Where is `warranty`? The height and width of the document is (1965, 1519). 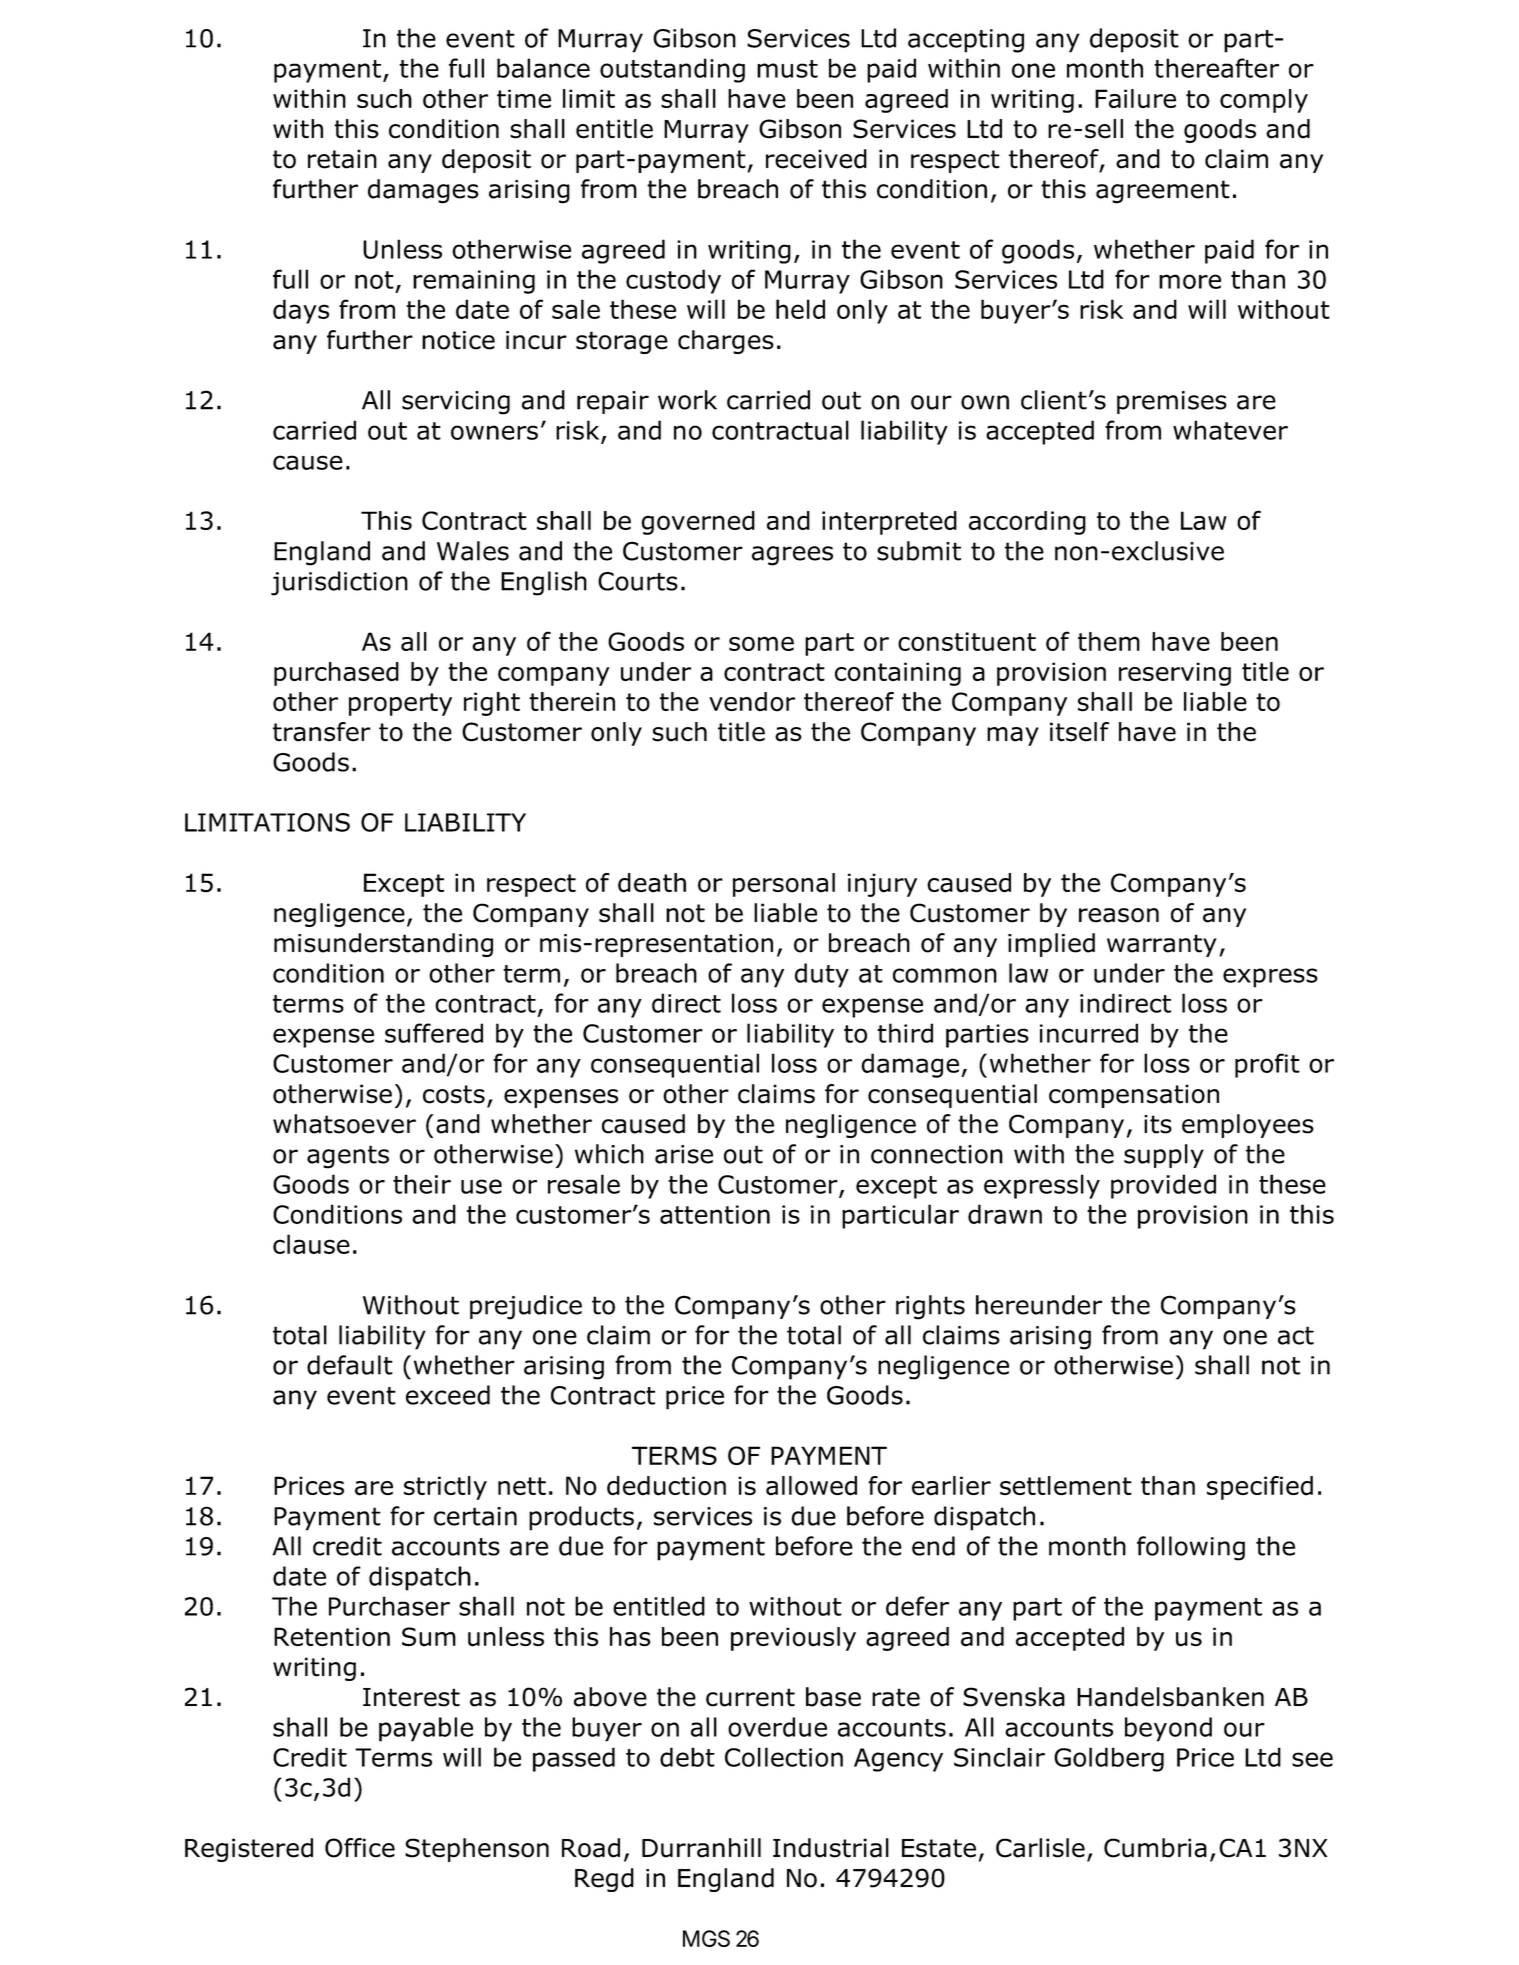
warranty is located at coordinates (1162, 945).
